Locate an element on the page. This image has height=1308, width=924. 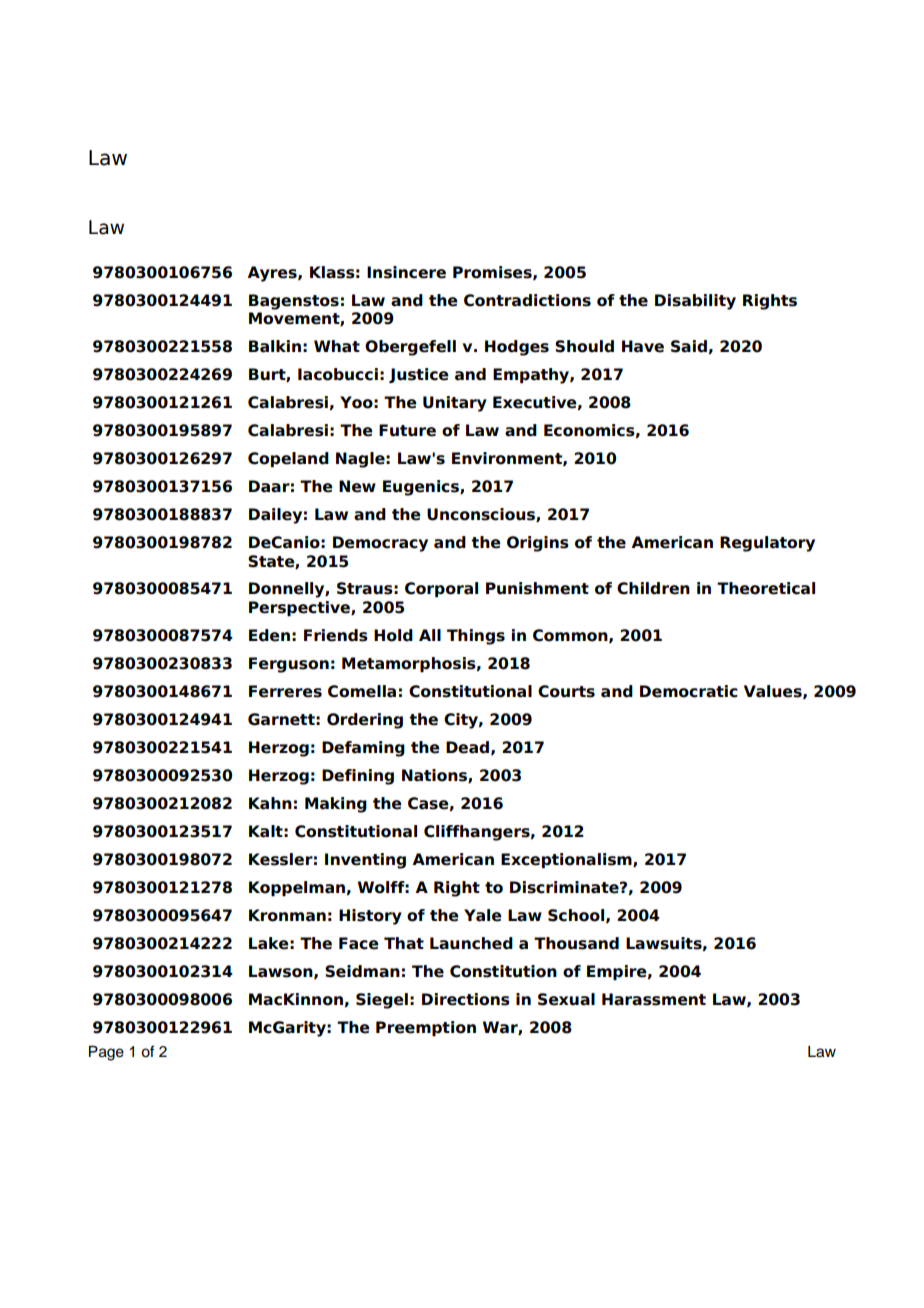
What is located at coordinates (337, 346).
